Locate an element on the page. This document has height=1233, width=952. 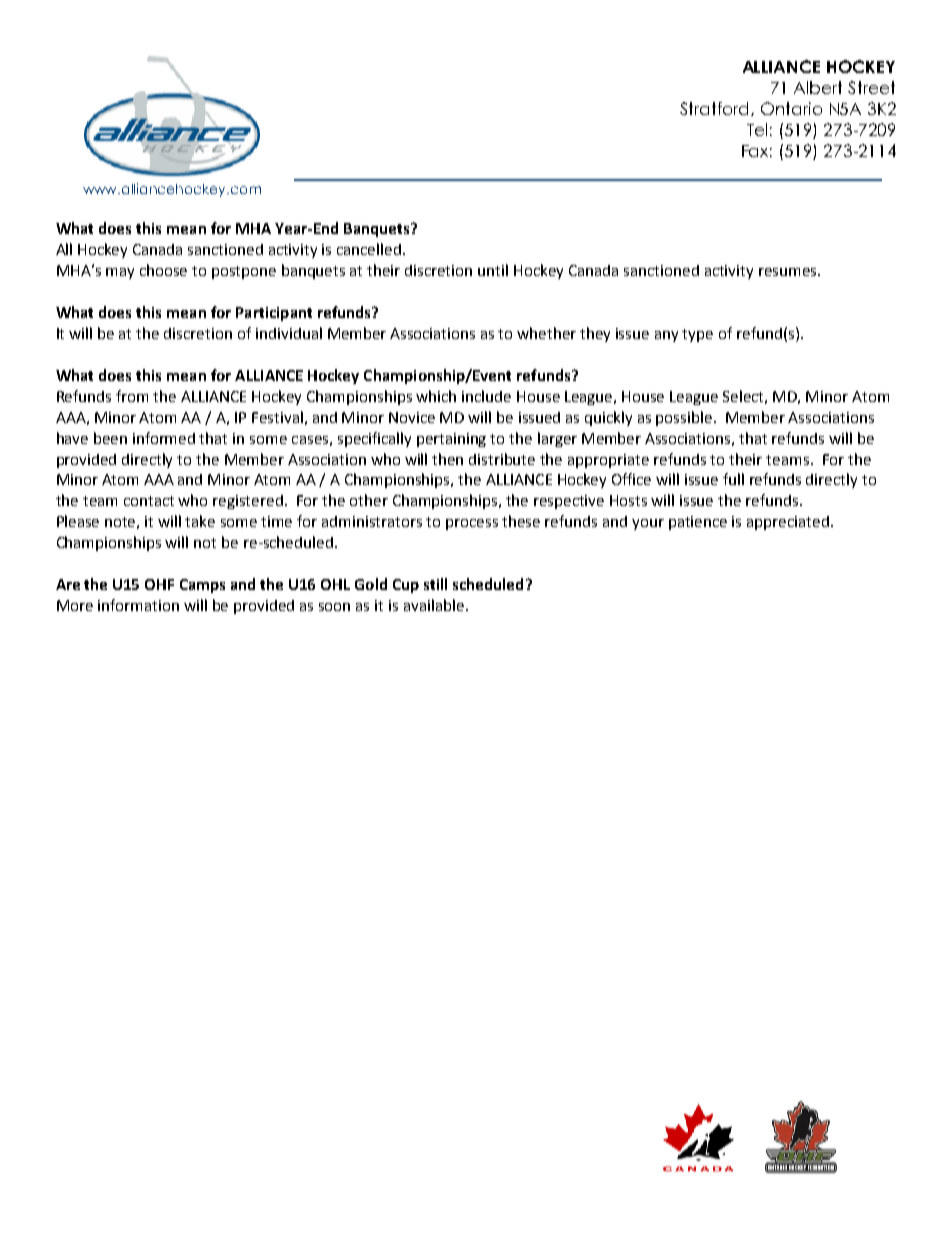
informed is located at coordinates (164, 438).
